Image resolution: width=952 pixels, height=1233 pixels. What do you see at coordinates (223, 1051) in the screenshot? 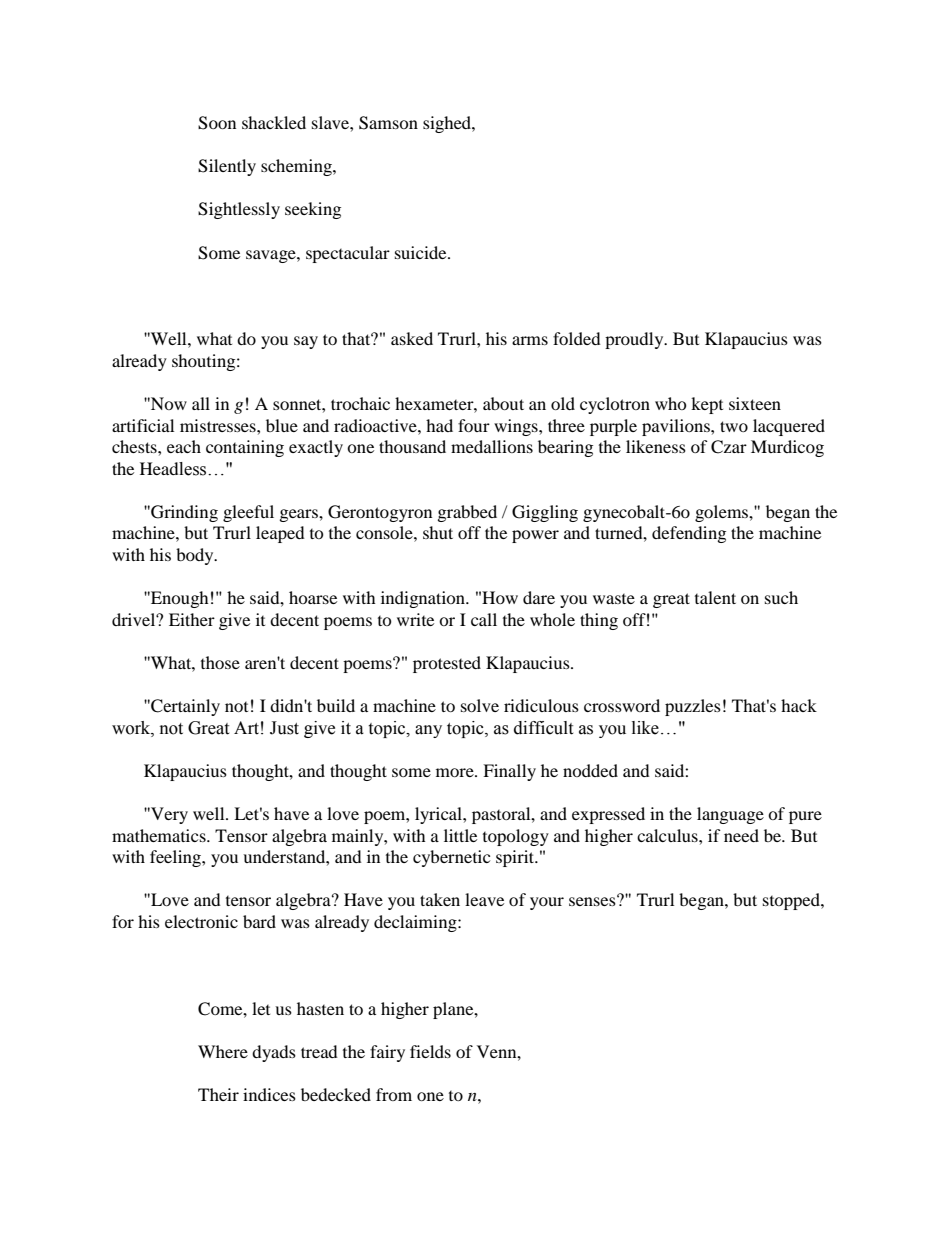
I see `Where` at bounding box center [223, 1051].
